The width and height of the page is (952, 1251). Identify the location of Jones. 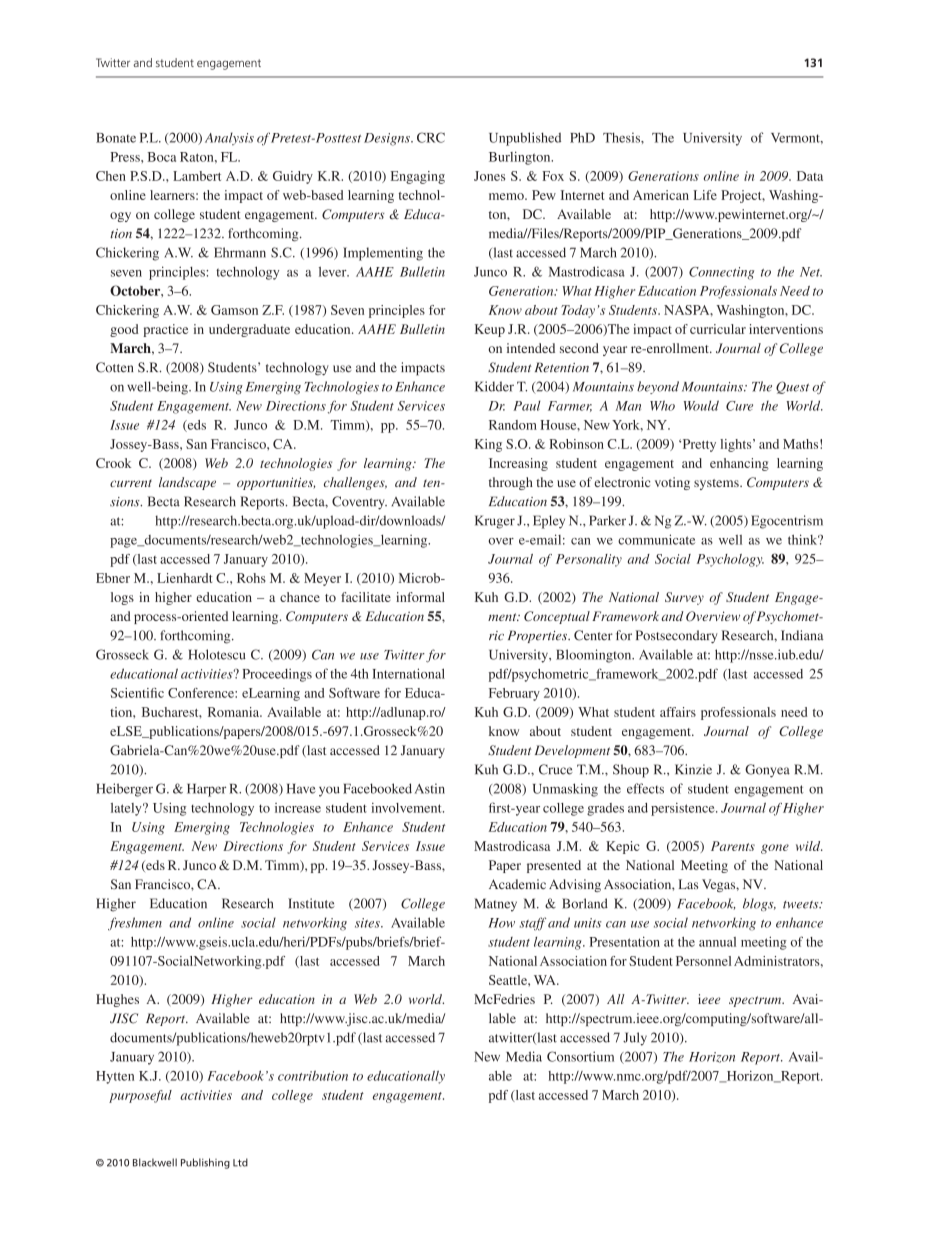
(489, 176).
